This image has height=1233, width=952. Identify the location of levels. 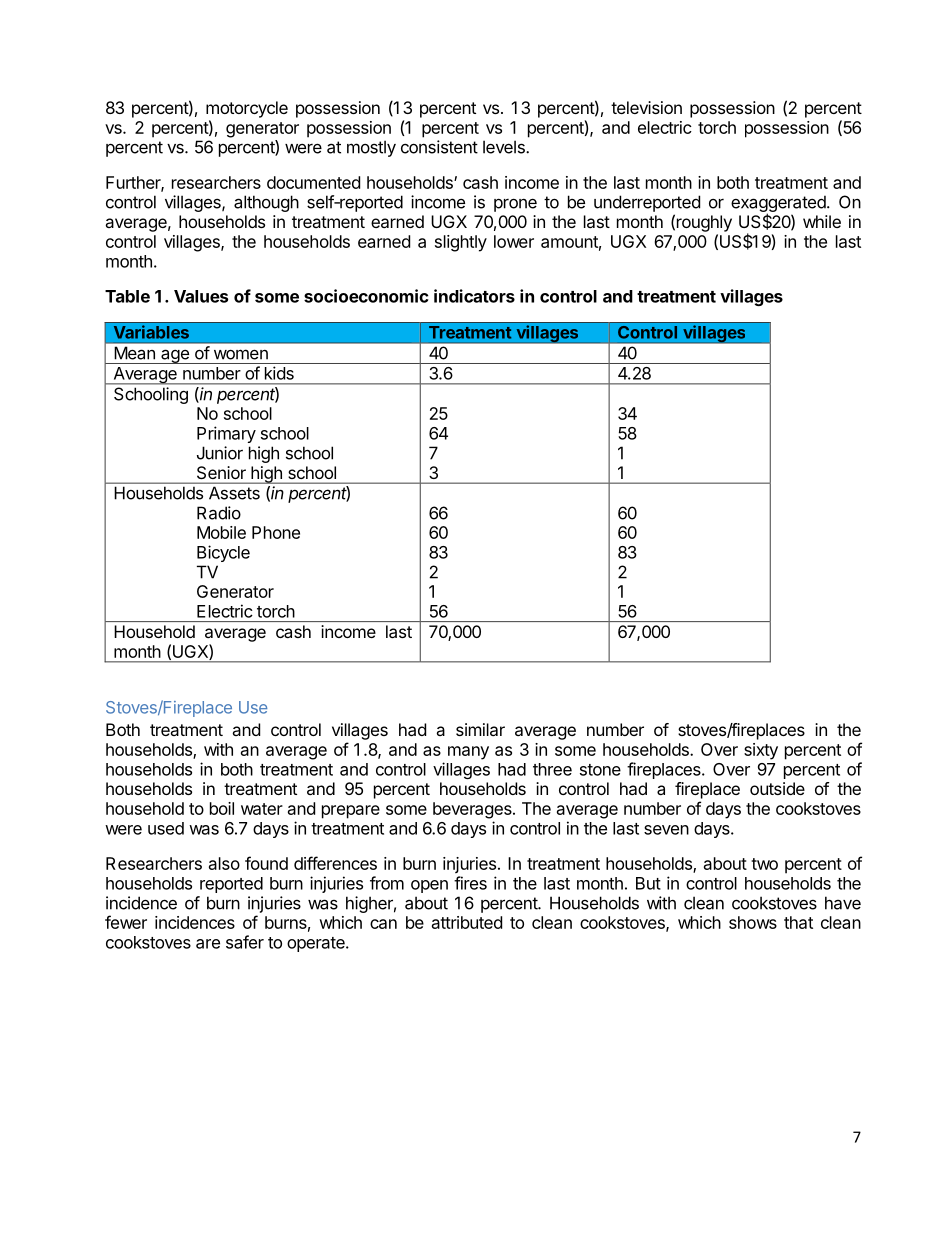
(505, 147).
